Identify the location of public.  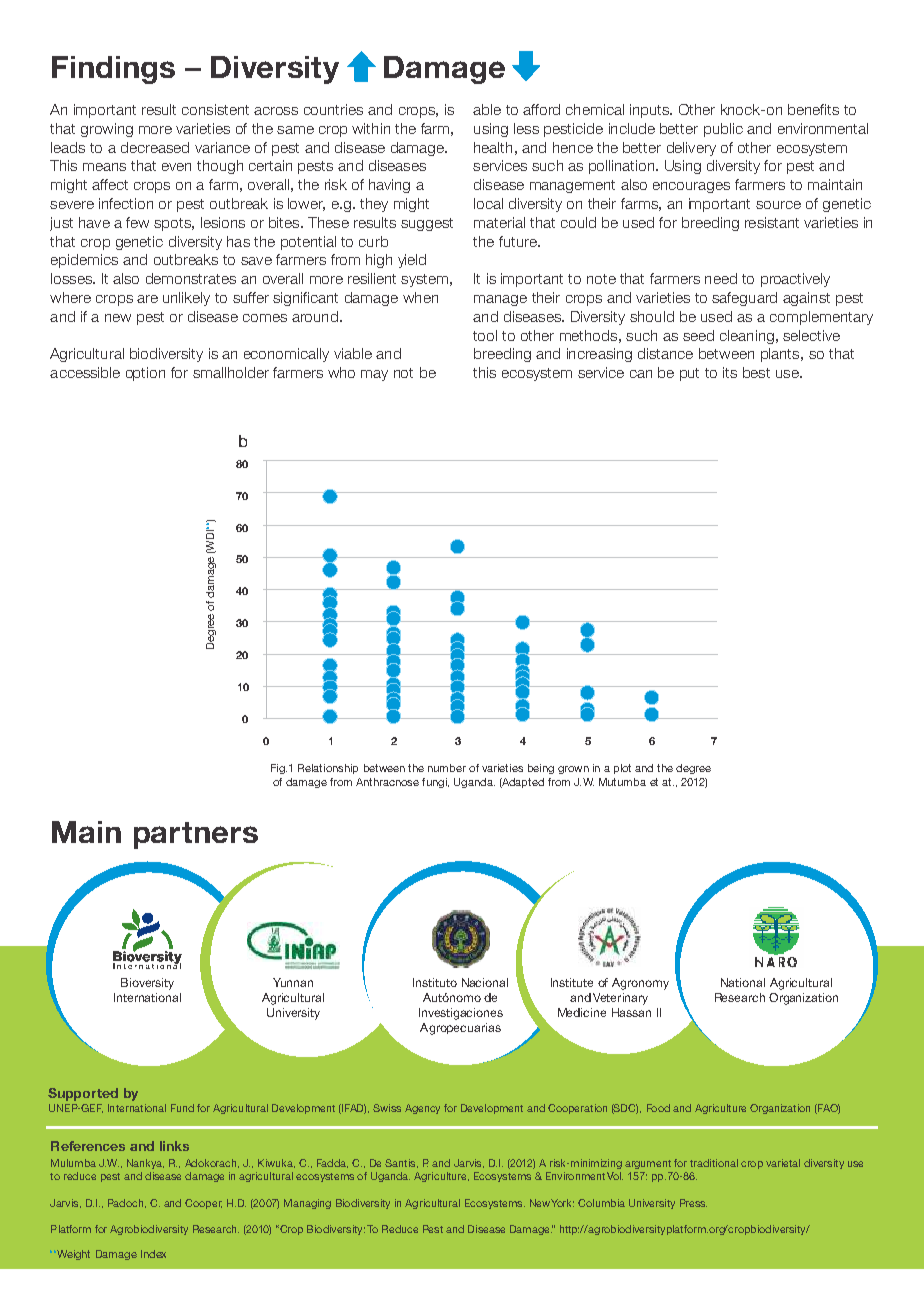
(723, 130).
